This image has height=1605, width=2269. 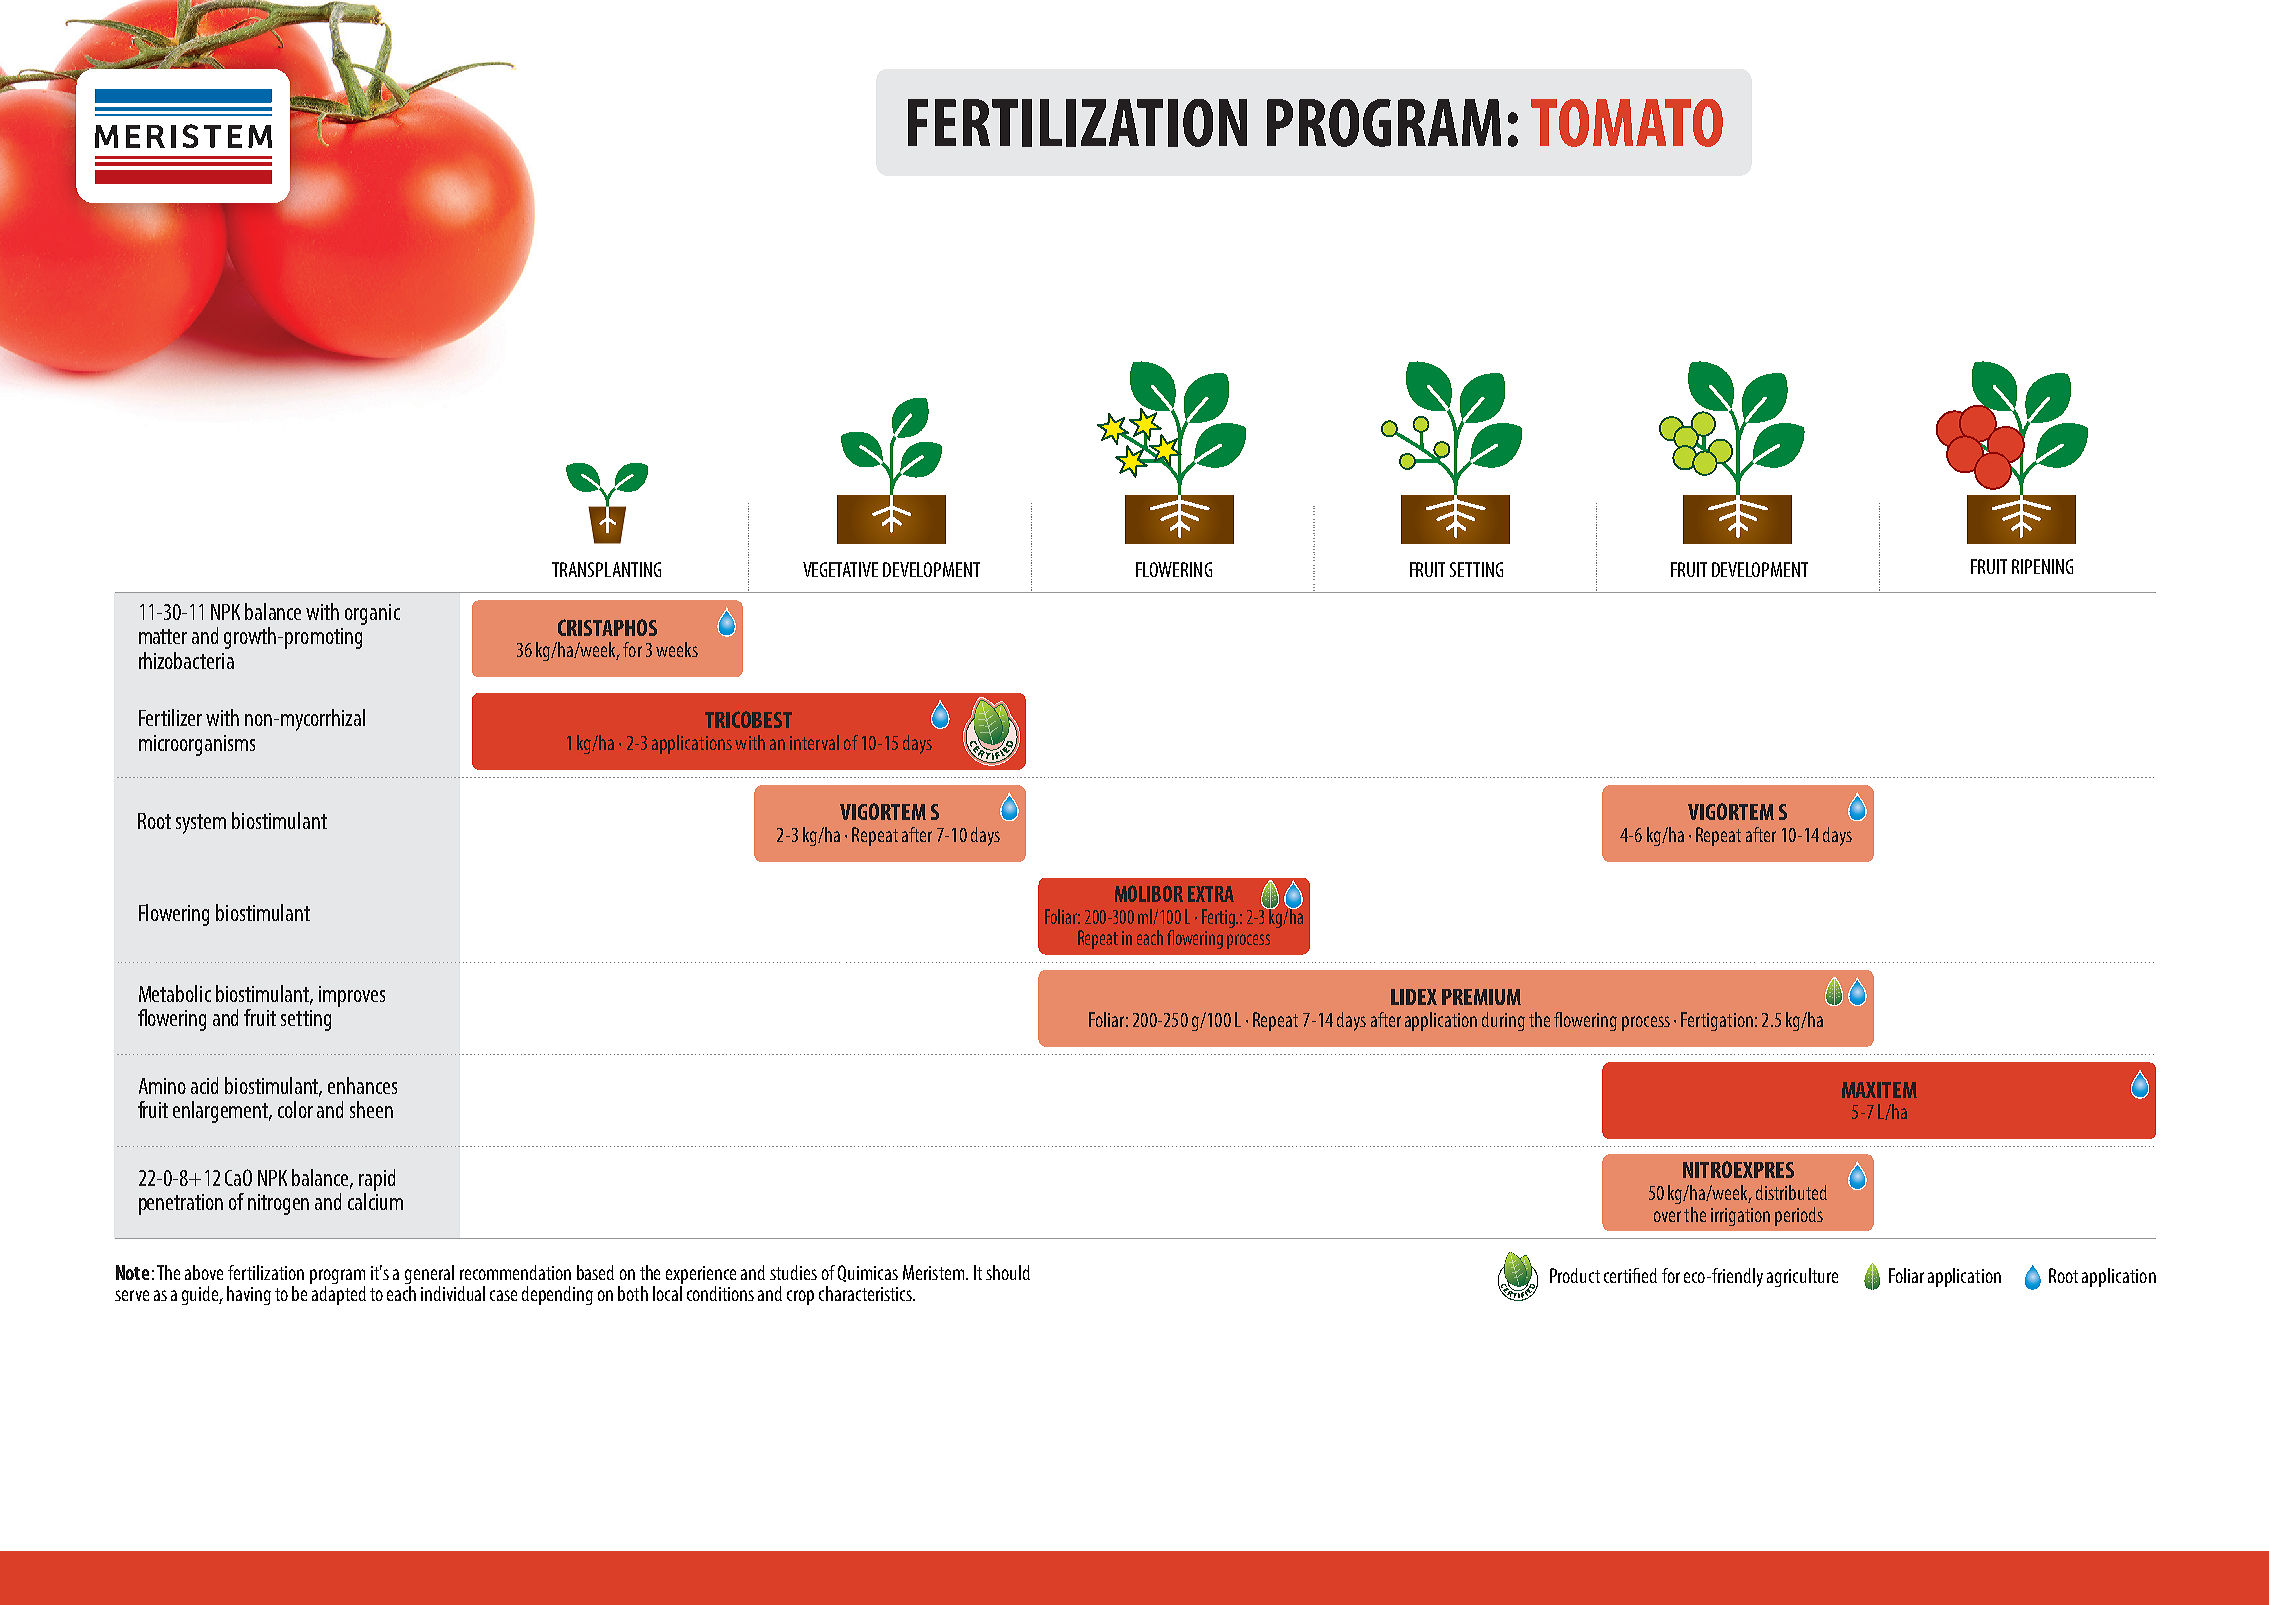 What do you see at coordinates (1481, 997) in the image?
I see `PREMIUM` at bounding box center [1481, 997].
